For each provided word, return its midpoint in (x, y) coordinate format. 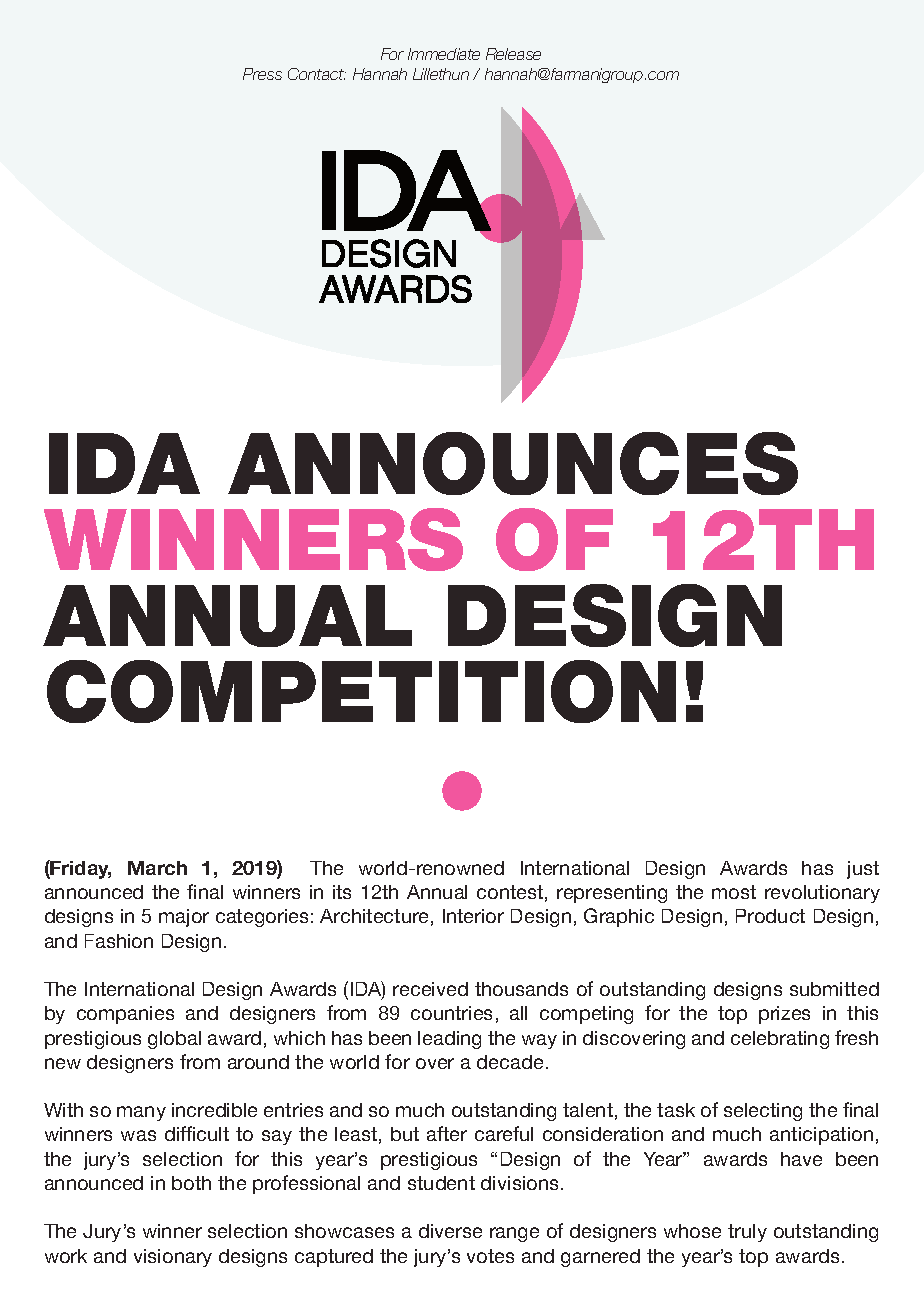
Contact (317, 74)
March (157, 868)
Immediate (444, 54)
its (342, 892)
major (184, 918)
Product (770, 916)
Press (262, 74)
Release (513, 54)
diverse (450, 1231)
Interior (473, 916)
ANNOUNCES (513, 463)
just (863, 870)
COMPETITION (361, 691)
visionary (173, 1258)
